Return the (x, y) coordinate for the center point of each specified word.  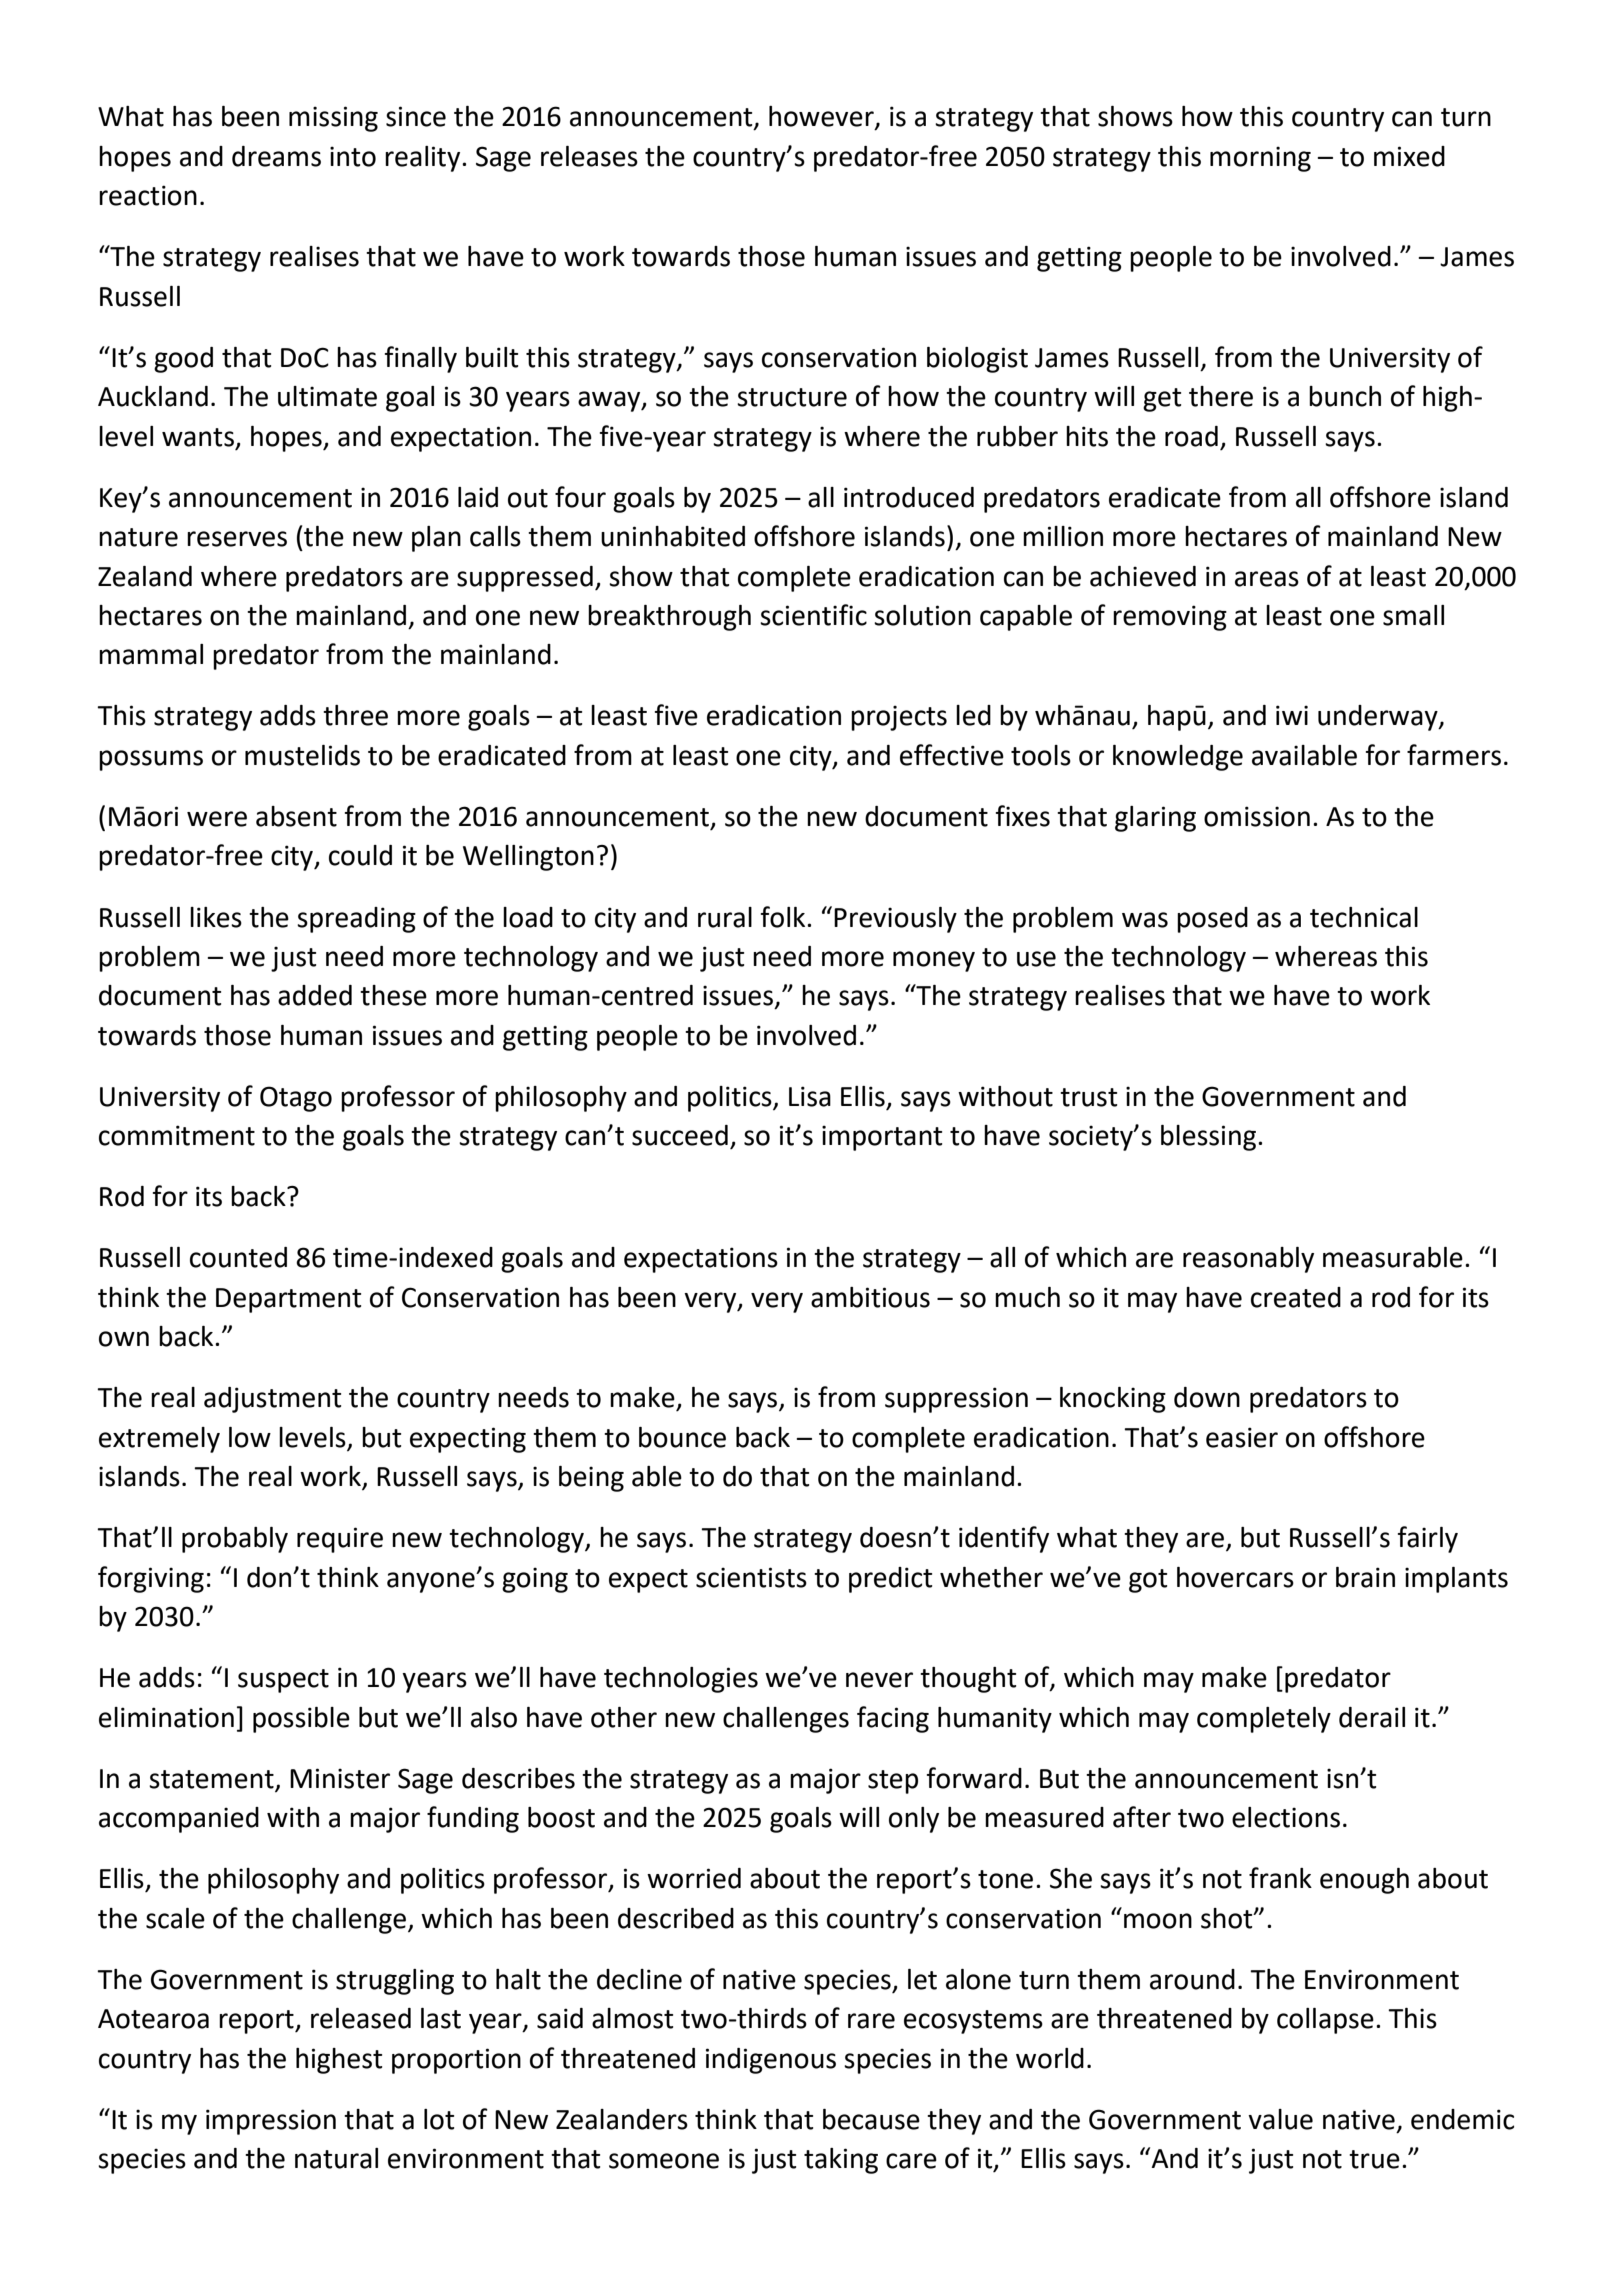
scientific (813, 615)
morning (1260, 159)
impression (271, 2122)
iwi (1292, 715)
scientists (751, 1577)
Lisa (810, 1096)
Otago (296, 1099)
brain (1365, 1577)
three (355, 715)
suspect (283, 1681)
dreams (276, 156)
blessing (1210, 1138)
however (822, 117)
